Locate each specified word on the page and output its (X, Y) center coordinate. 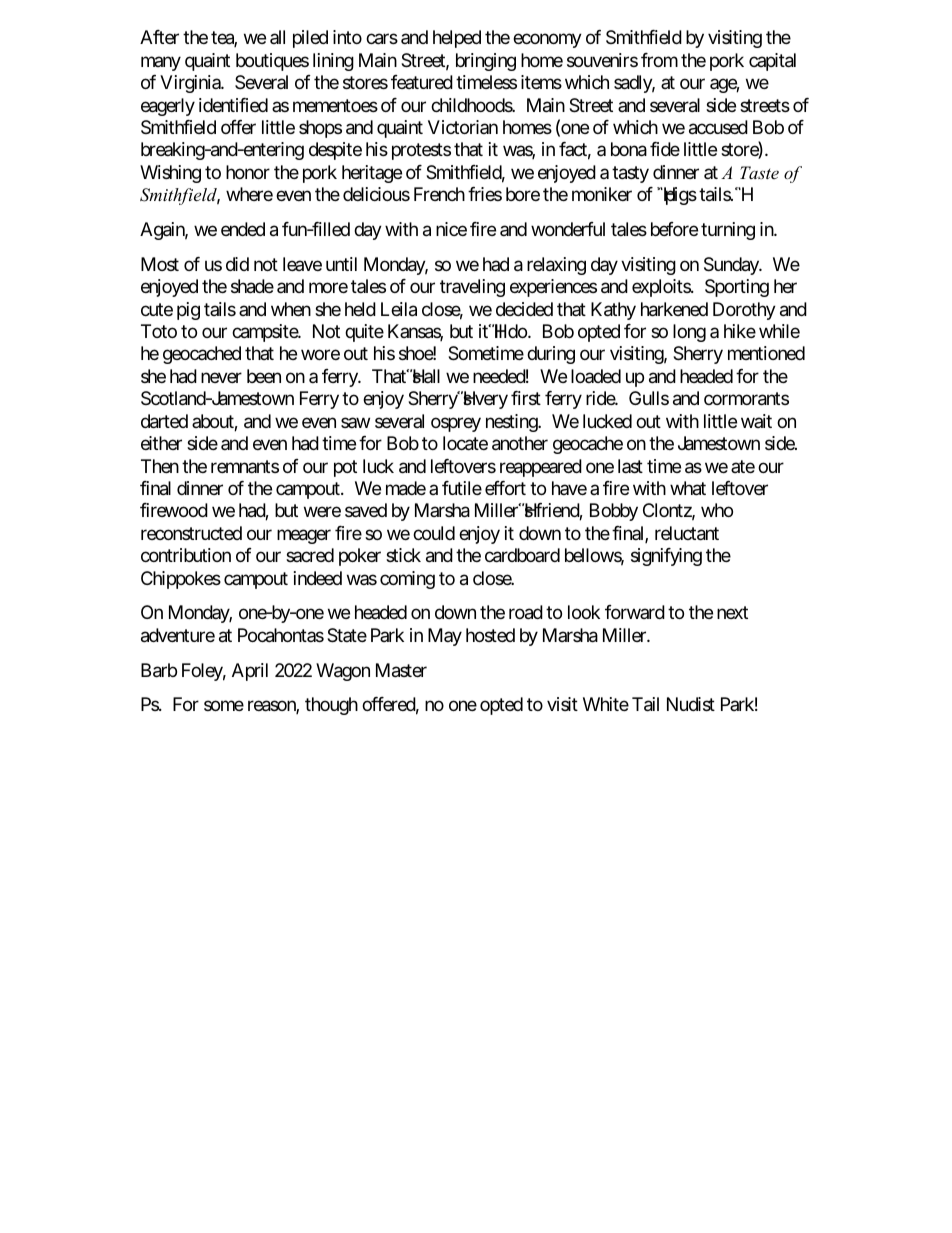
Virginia (191, 84)
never (221, 377)
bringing (486, 62)
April (250, 672)
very (490, 402)
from (659, 60)
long (689, 333)
